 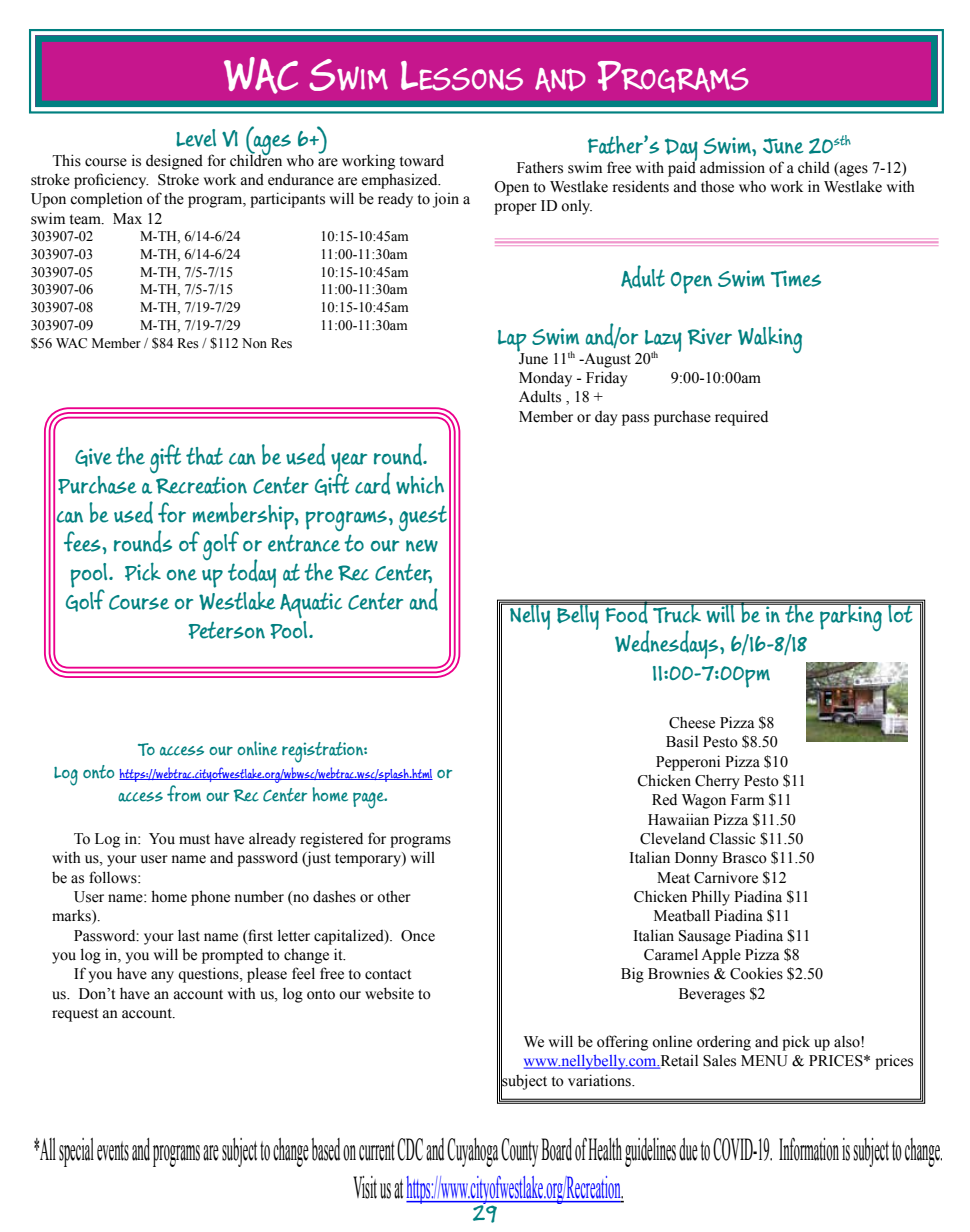 I want to click on required, so click(x=741, y=418).
